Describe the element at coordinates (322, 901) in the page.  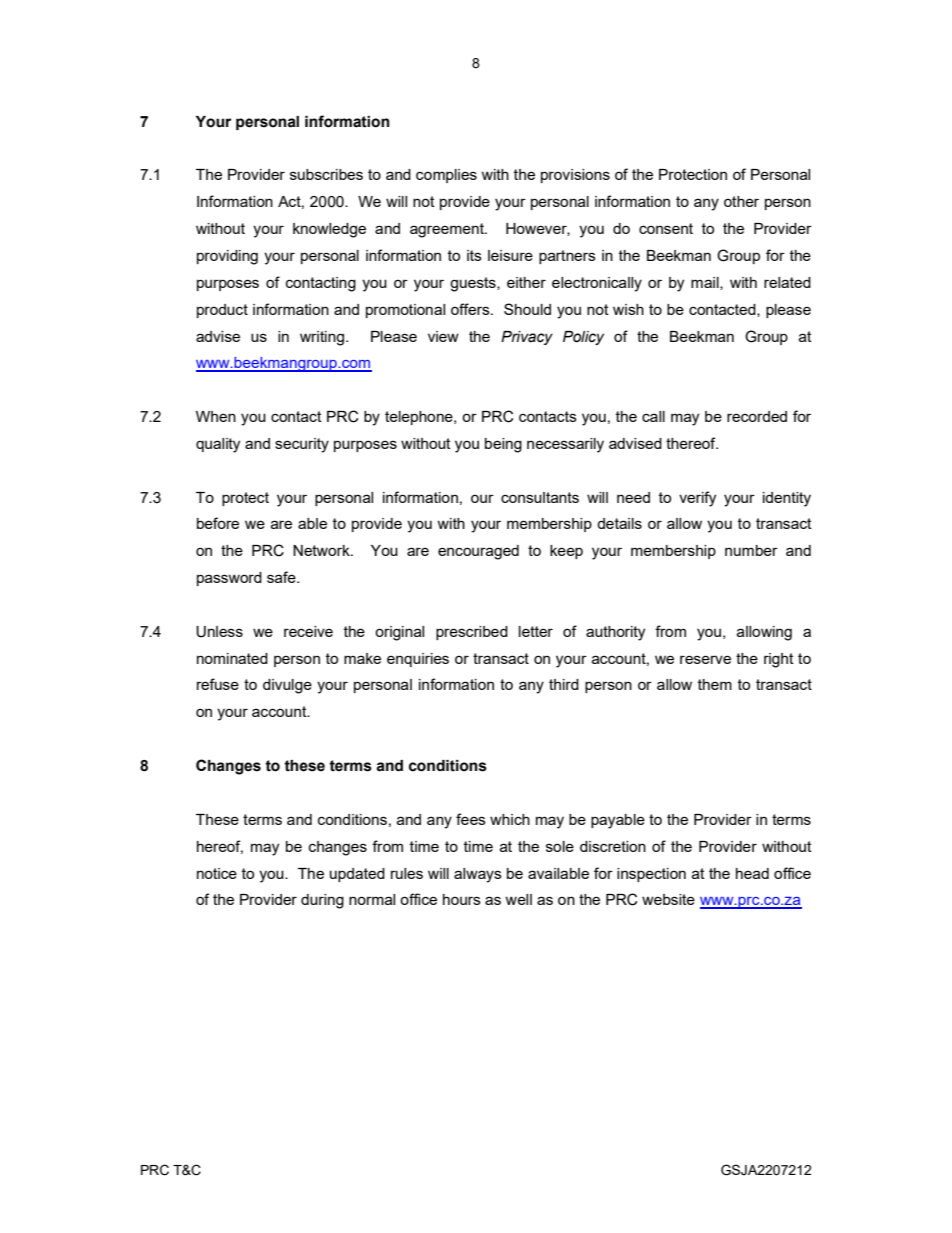
I see `during` at that location.
